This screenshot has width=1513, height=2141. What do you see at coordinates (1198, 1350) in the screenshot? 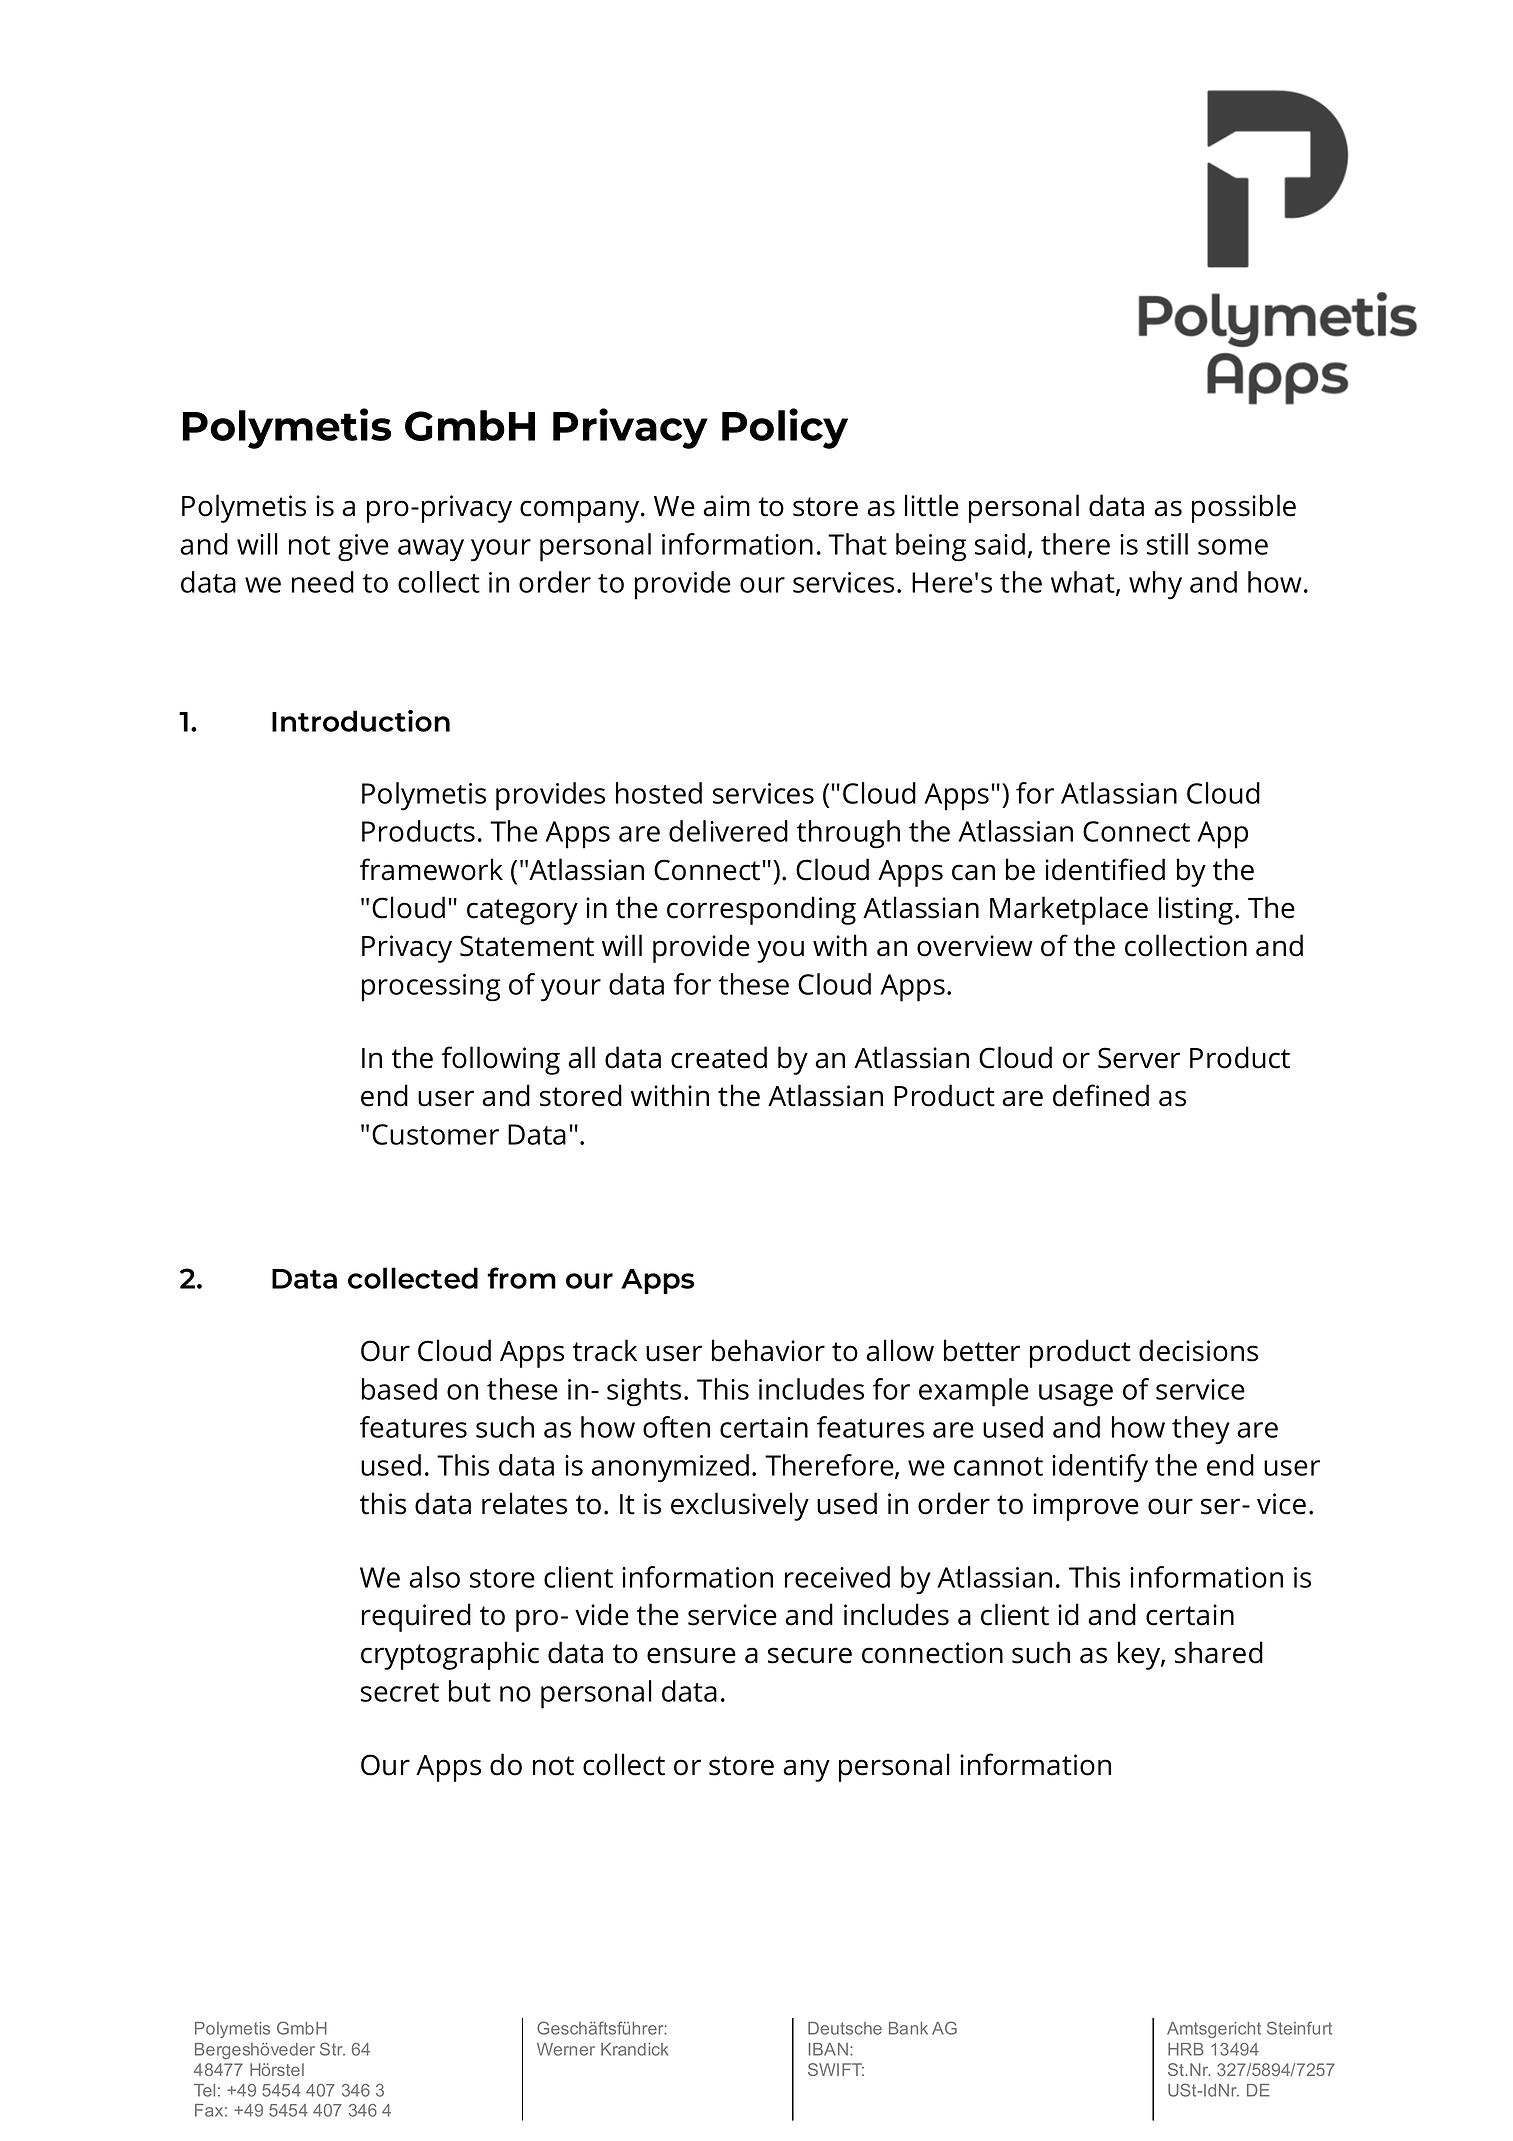
I see `decisions` at bounding box center [1198, 1350].
